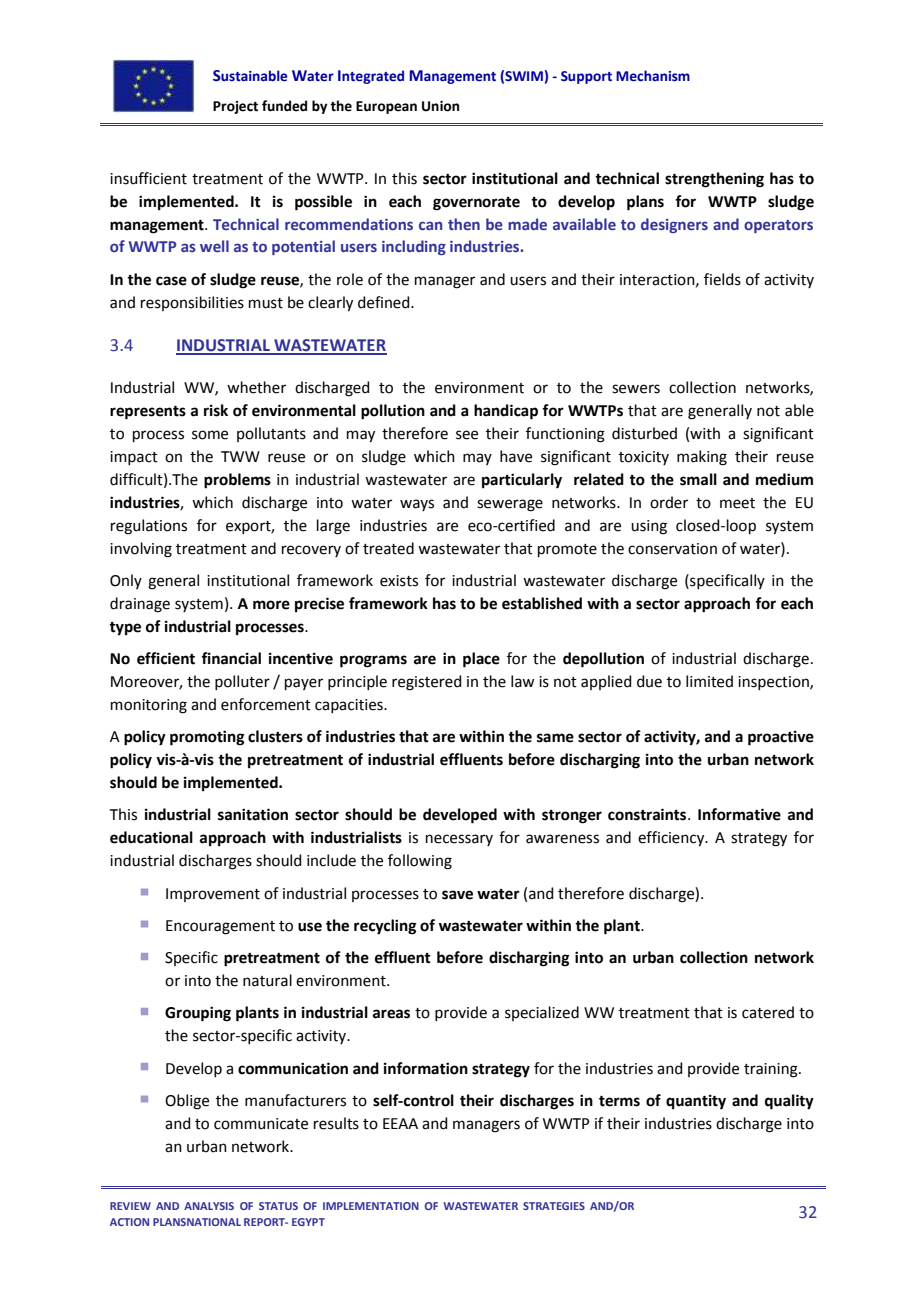 This screenshot has width=924, height=1308. I want to click on making, so click(702, 458).
